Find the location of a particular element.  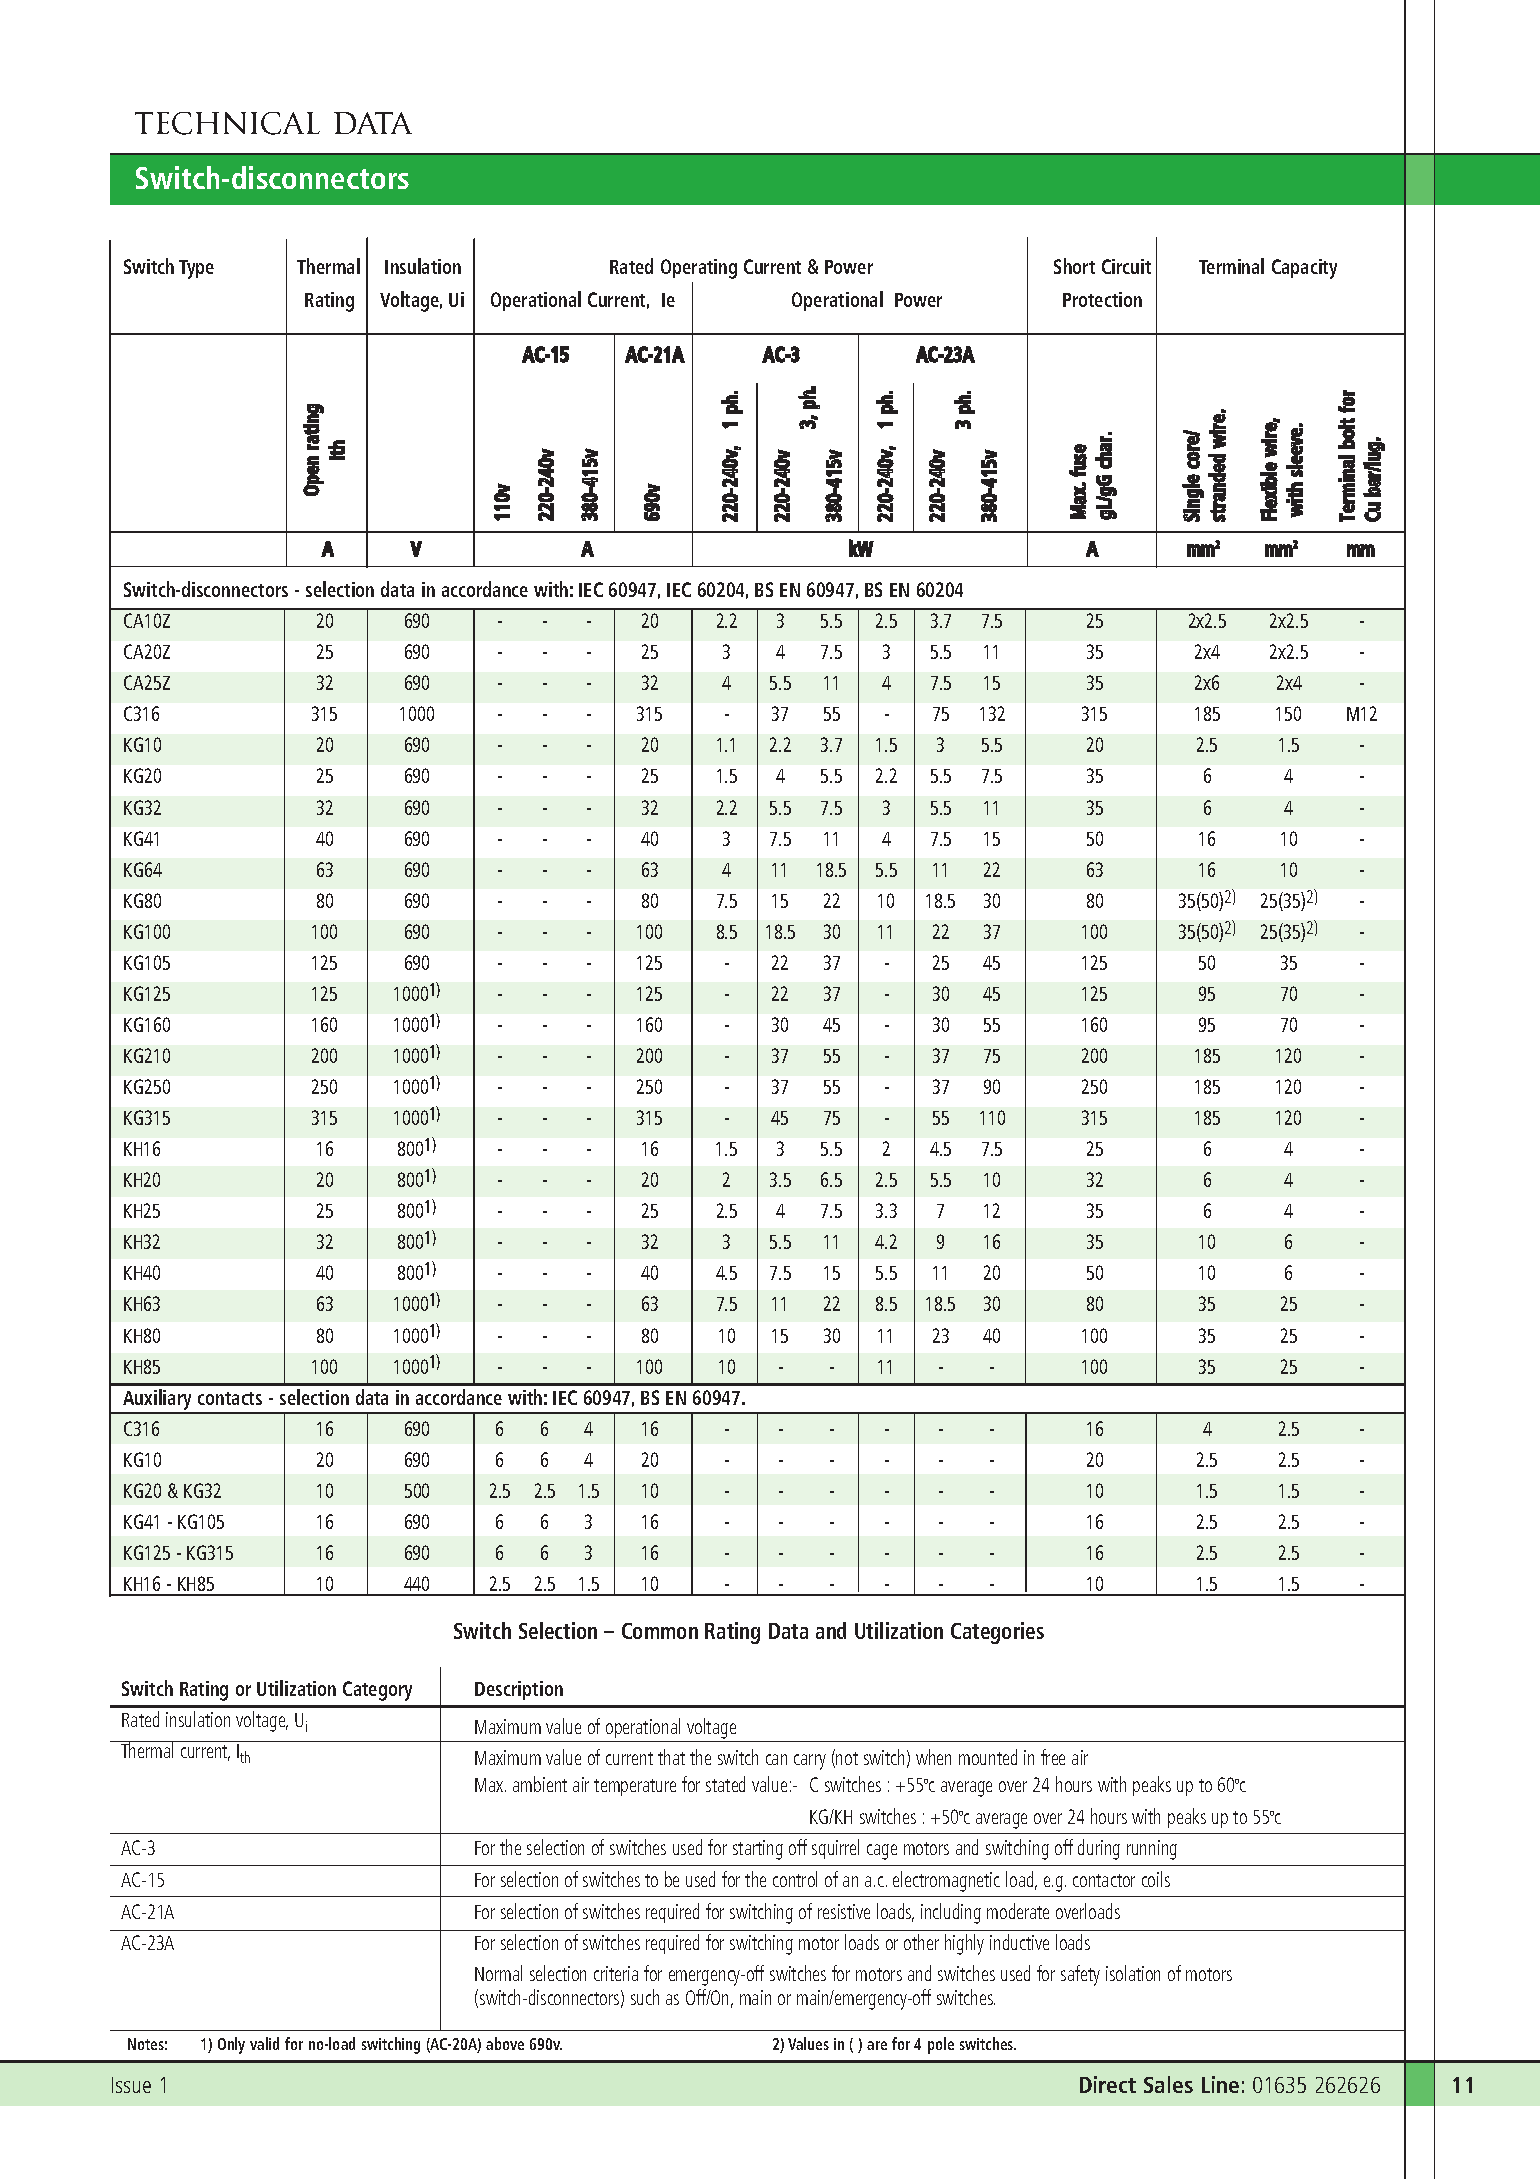

Type is located at coordinates (196, 269).
